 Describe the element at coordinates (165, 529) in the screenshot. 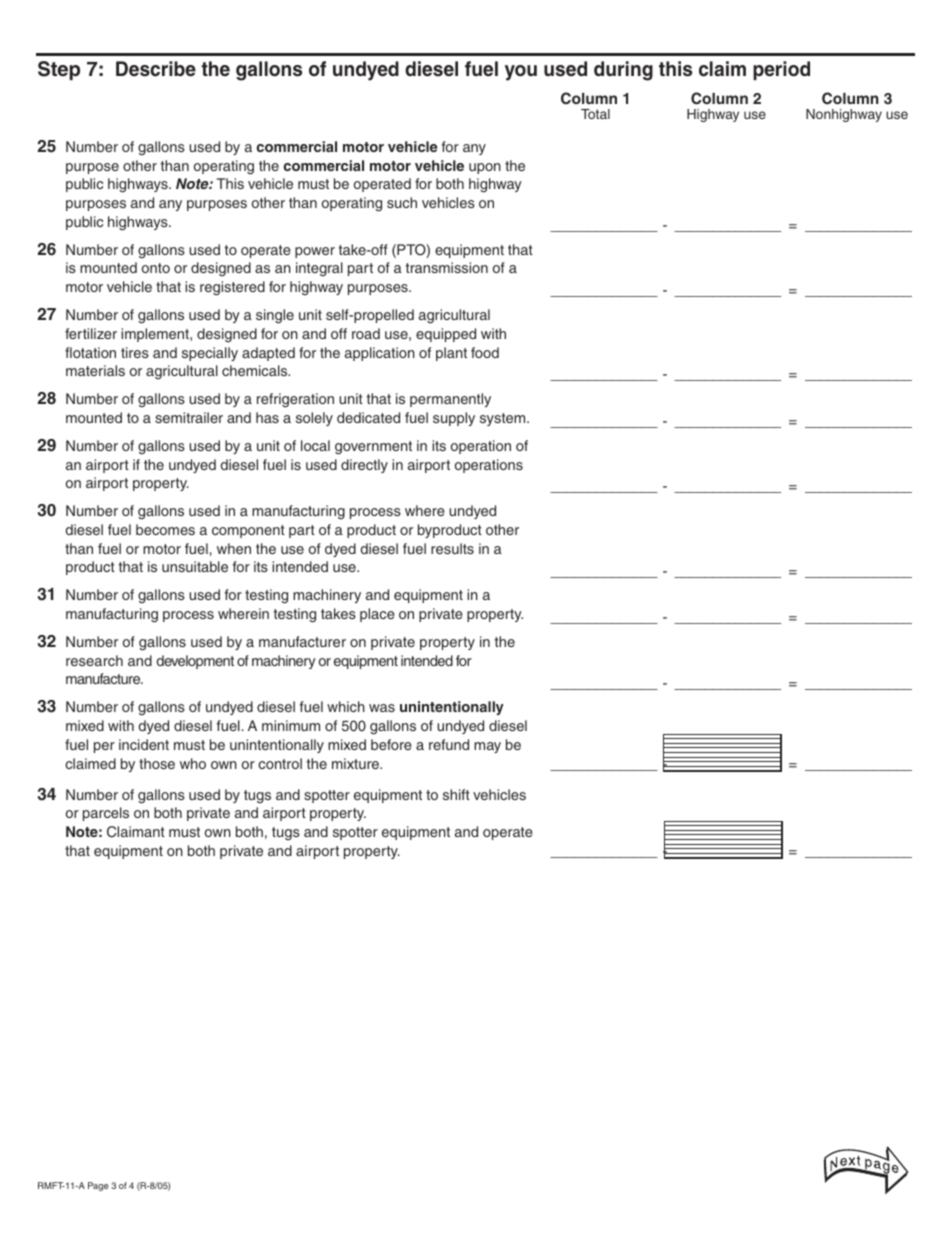

I see `becomes` at that location.
